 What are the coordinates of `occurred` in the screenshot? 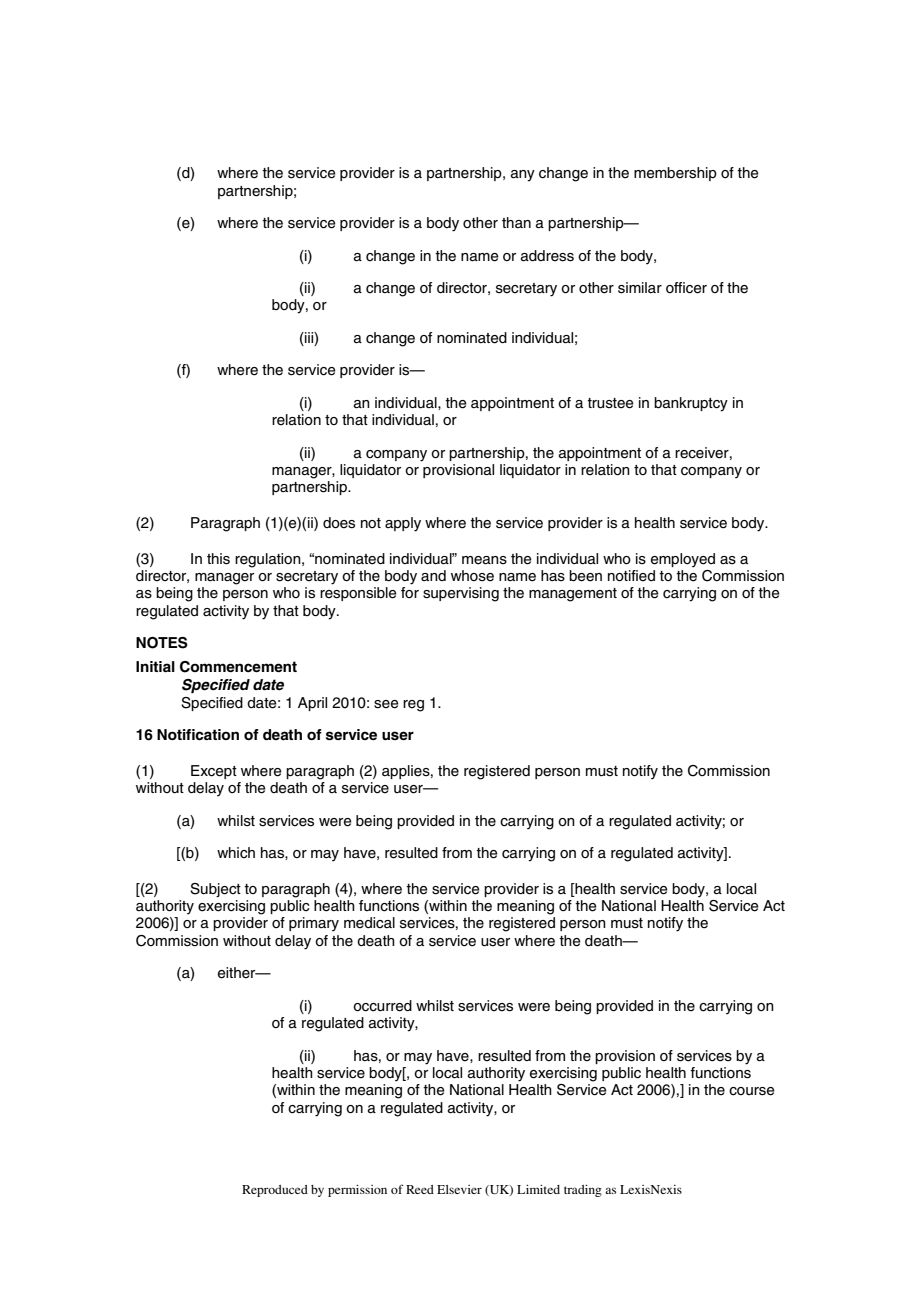 It's located at (382, 1006).
